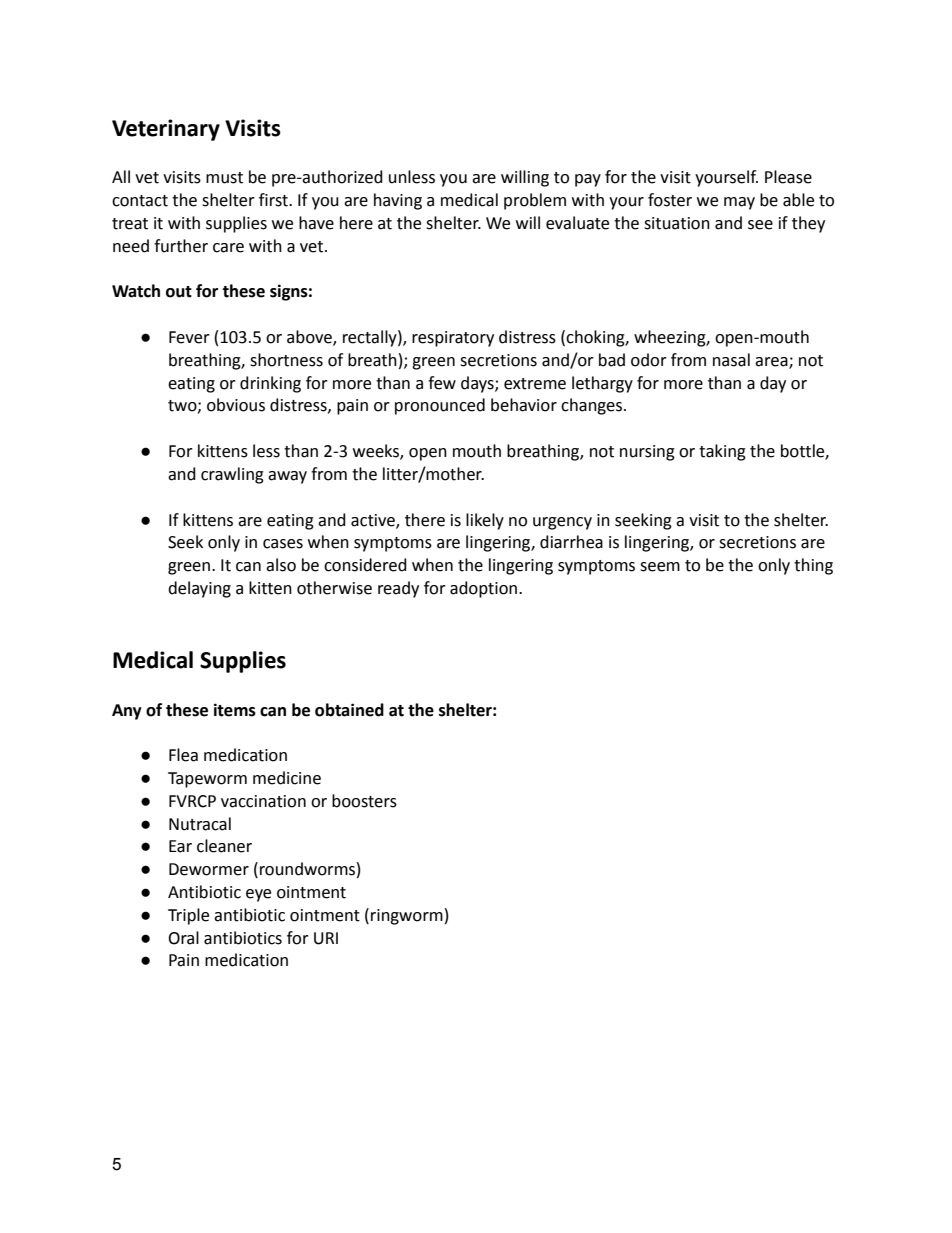 The width and height of the image is (952, 1233). I want to click on Triple, so click(188, 916).
